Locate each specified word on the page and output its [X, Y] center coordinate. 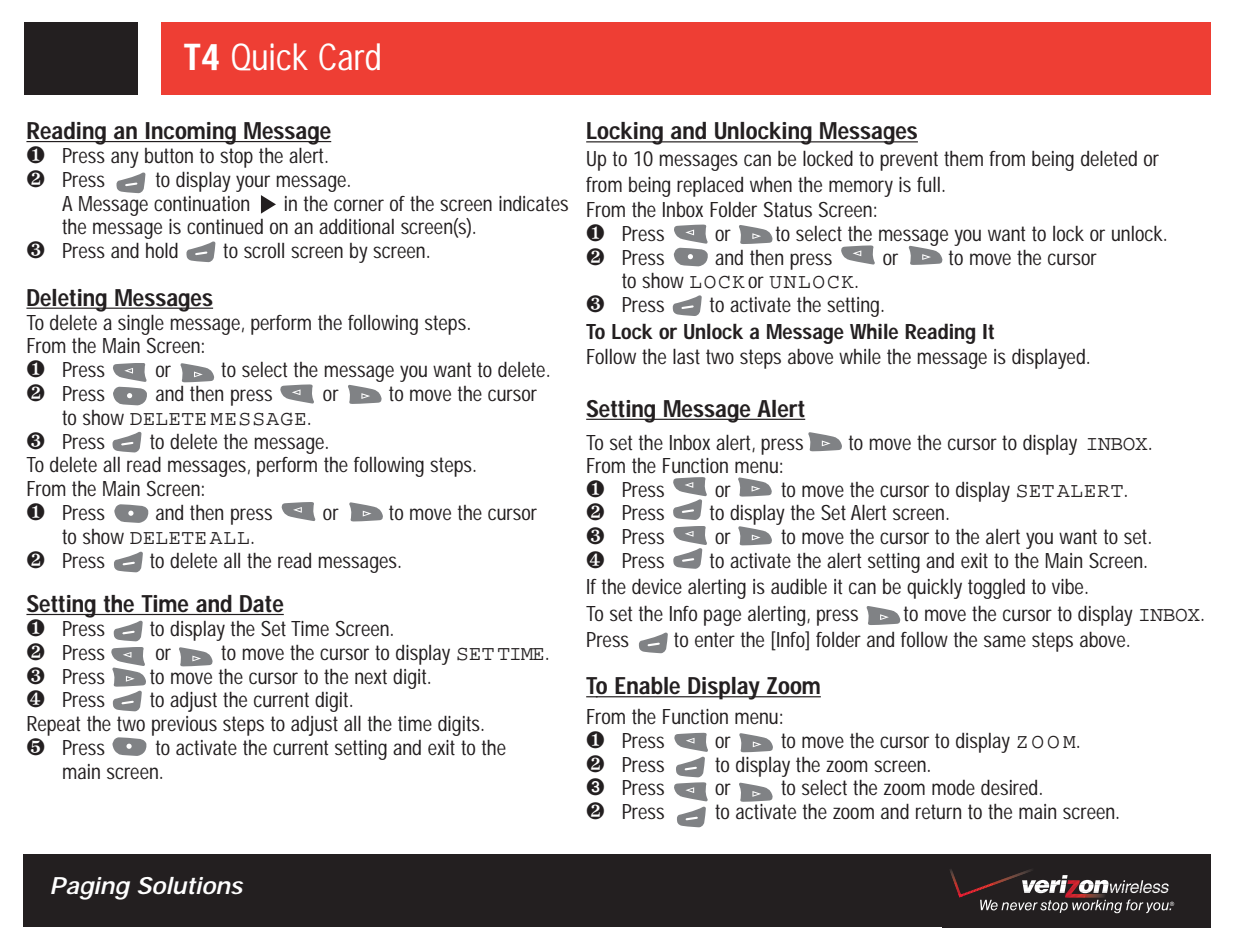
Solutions [190, 886]
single [141, 324]
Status [788, 210]
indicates [533, 204]
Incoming [191, 133]
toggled [996, 588]
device [657, 586]
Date [261, 605]
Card [349, 57]
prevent [909, 161]
